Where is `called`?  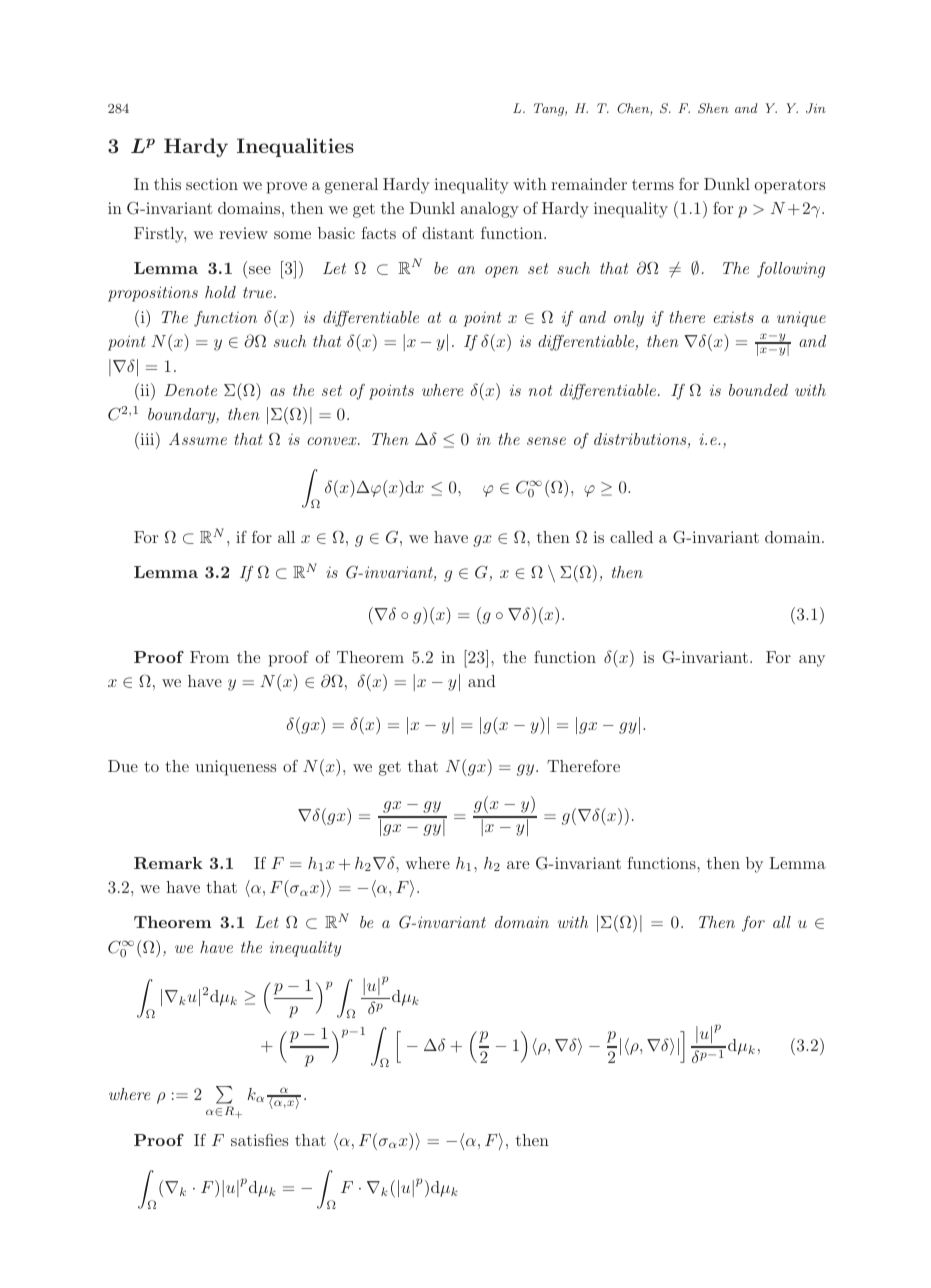 called is located at coordinates (631, 537).
